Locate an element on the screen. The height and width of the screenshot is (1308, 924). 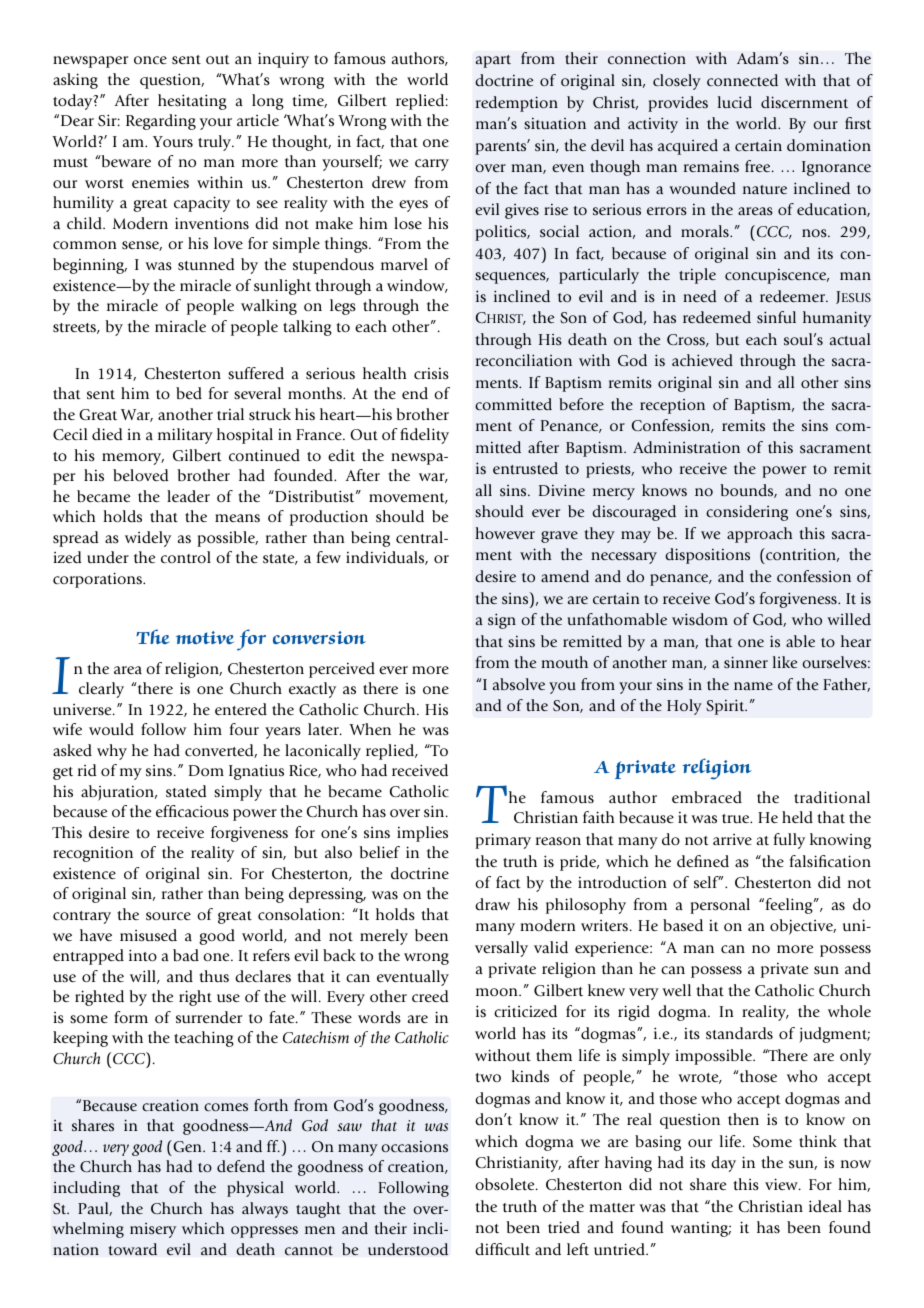
connected is located at coordinates (742, 80).
